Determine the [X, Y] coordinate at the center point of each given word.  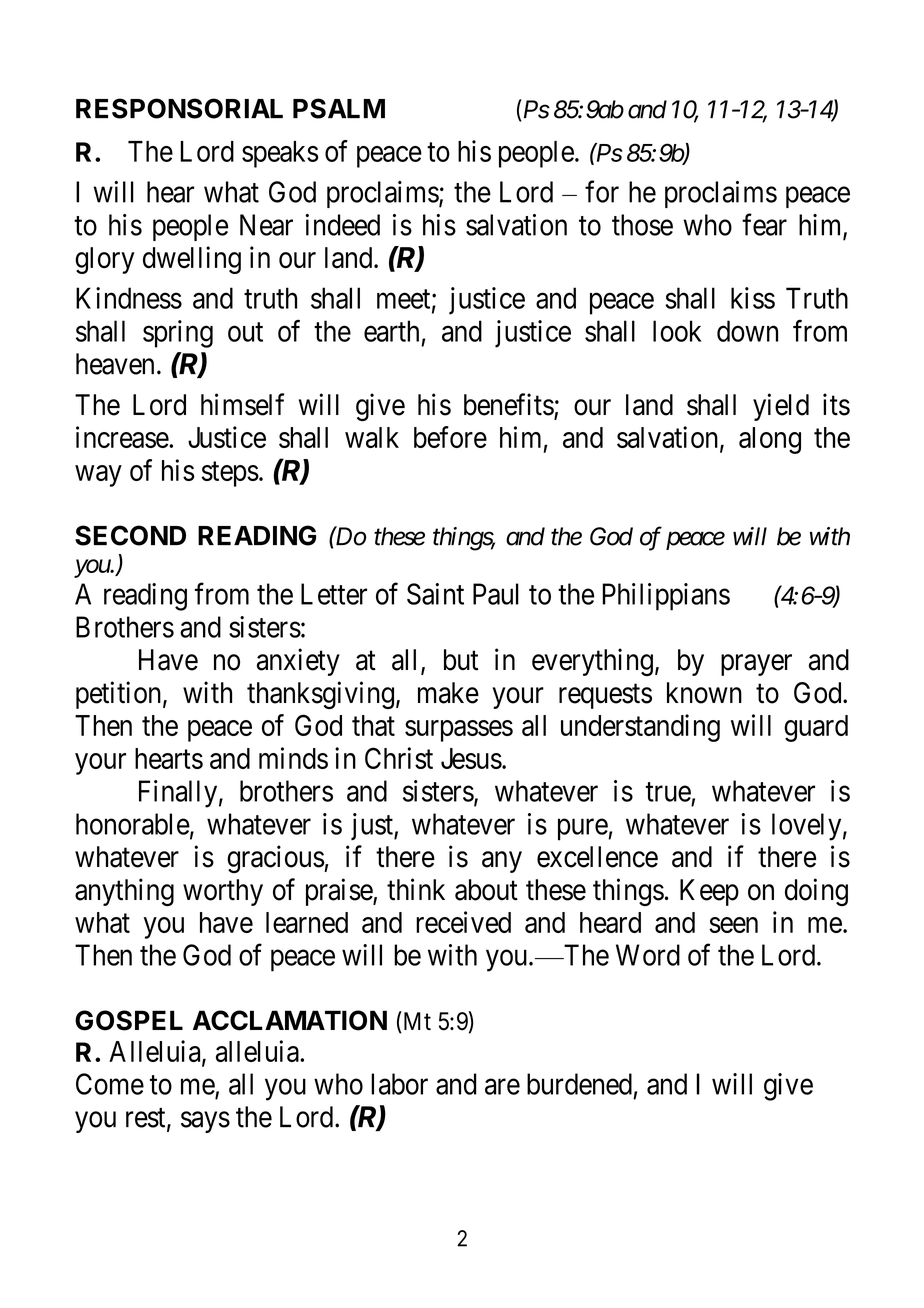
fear [764, 224]
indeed [342, 225]
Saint [435, 594]
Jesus [471, 758]
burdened [579, 1084]
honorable [133, 824]
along [770, 440]
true [668, 792]
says [205, 1122]
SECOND [130, 535]
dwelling [192, 260]
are [502, 1087]
